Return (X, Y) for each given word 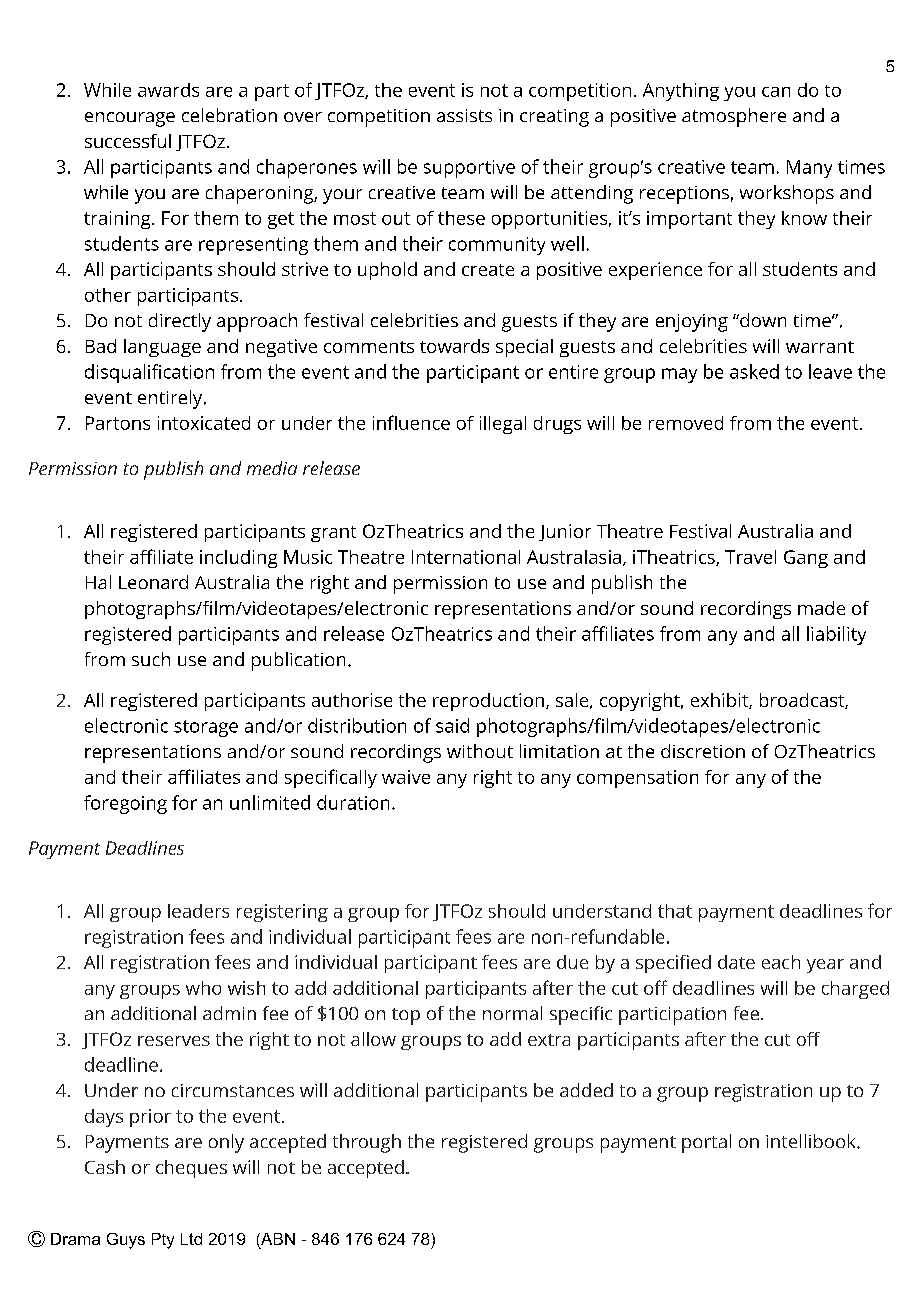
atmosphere (734, 117)
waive (406, 777)
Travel (750, 557)
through (367, 1143)
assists (464, 115)
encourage (130, 119)
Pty (163, 1241)
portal (706, 1143)
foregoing (125, 804)
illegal (503, 425)
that (675, 911)
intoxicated (204, 423)
